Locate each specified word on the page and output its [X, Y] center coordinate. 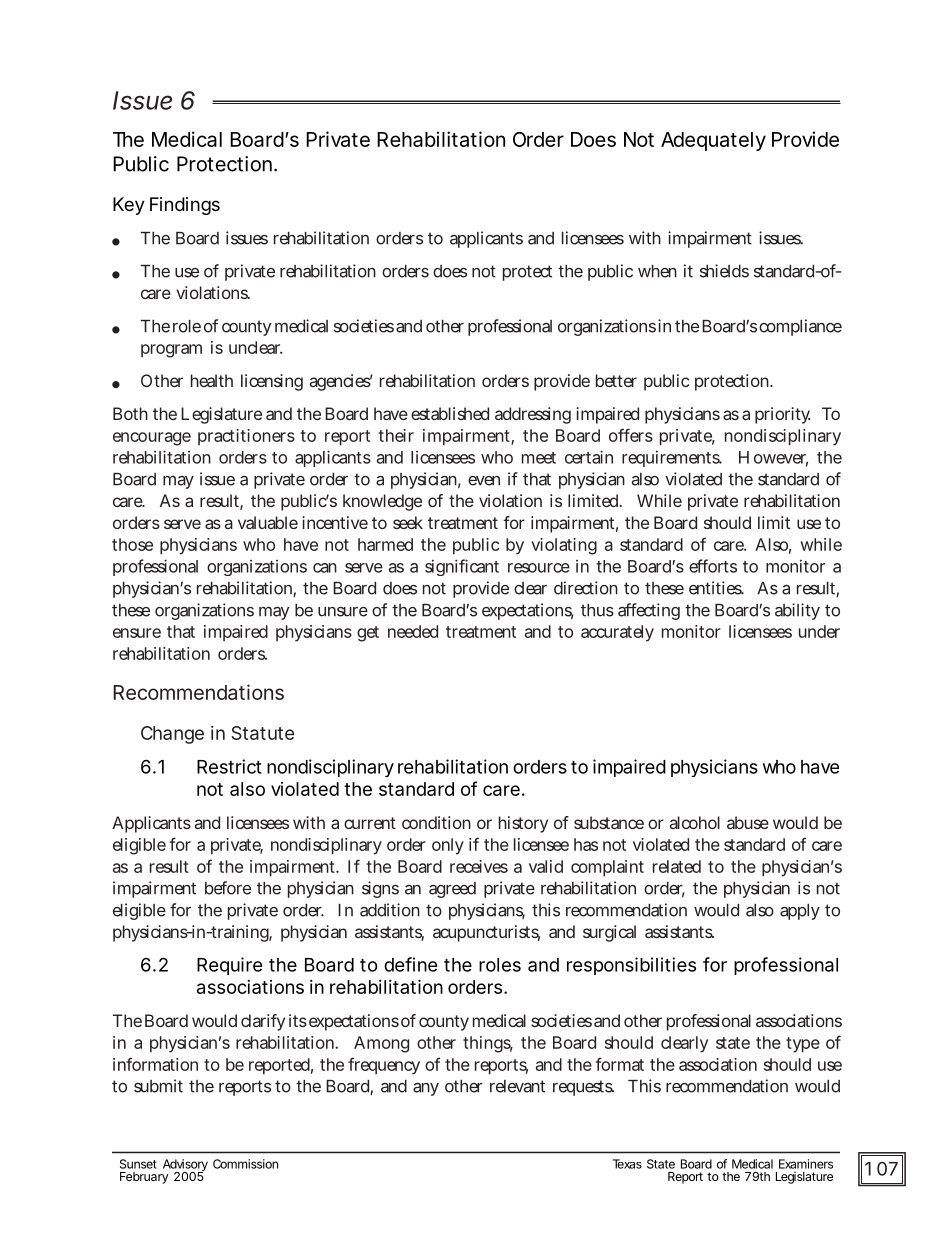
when [657, 271]
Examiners [806, 1164]
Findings [185, 206]
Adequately [713, 141]
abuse [748, 822]
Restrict [229, 766]
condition [436, 822]
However [773, 458]
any [426, 1089]
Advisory [185, 1166]
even [484, 481]
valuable [268, 522]
